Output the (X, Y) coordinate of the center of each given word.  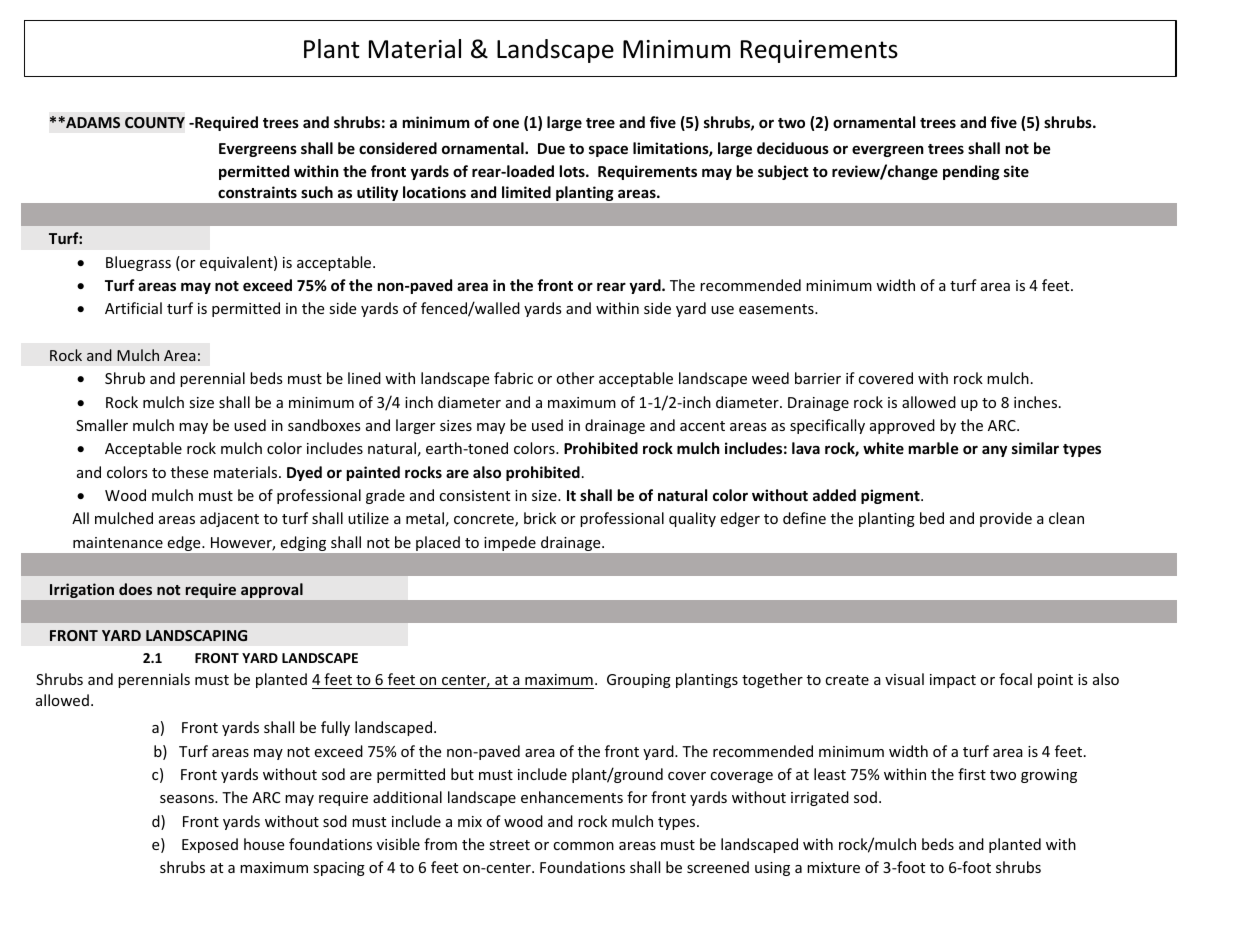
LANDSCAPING (196, 635)
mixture (833, 867)
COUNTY (155, 122)
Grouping (639, 681)
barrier (818, 378)
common (583, 846)
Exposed (210, 845)
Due (551, 148)
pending (971, 172)
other (575, 378)
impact (953, 681)
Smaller (102, 425)
